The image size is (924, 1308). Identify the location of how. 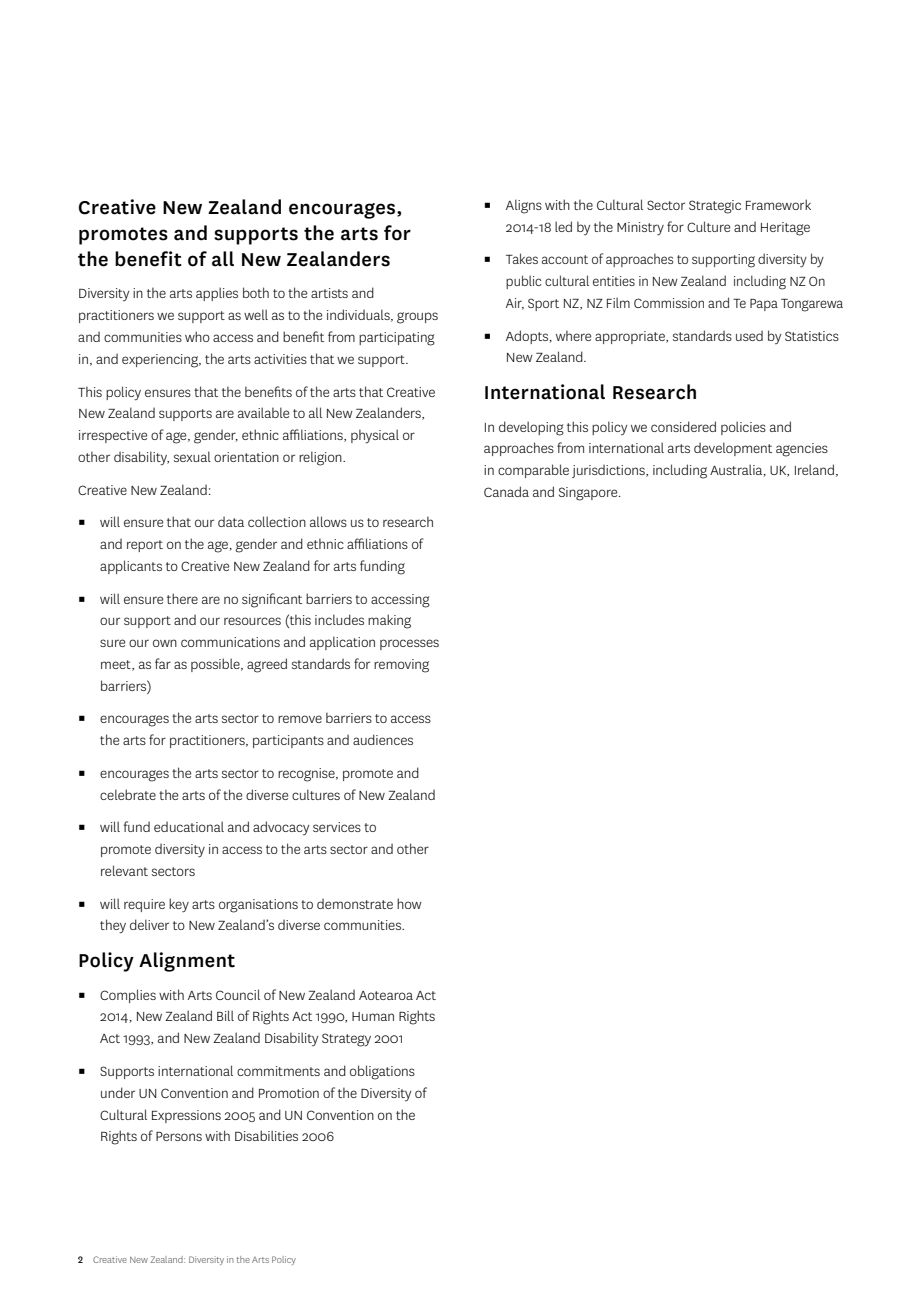
(409, 903).
